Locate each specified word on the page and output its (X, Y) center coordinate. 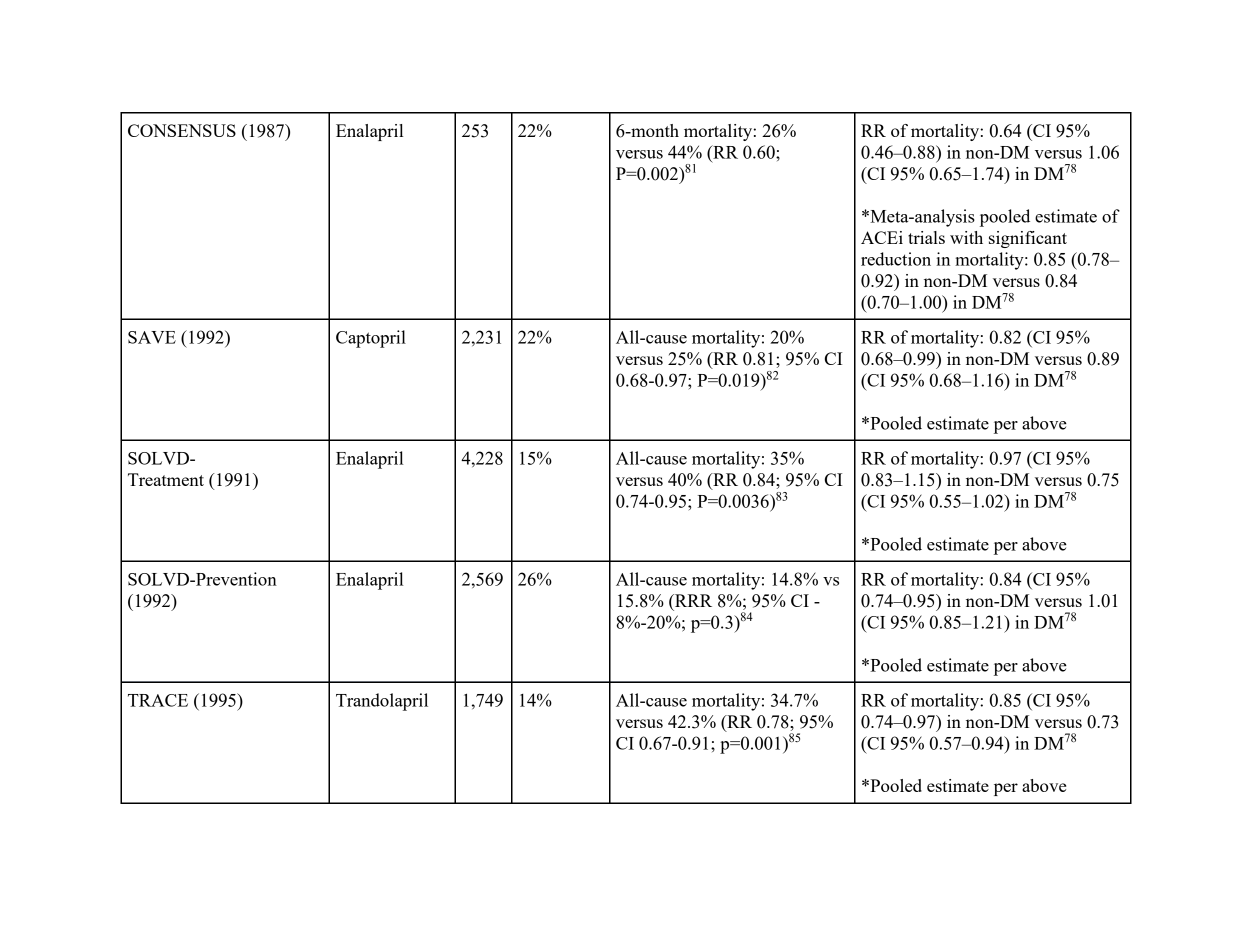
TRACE (158, 700)
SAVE (152, 337)
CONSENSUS (182, 130)
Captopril (371, 339)
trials (926, 237)
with (966, 237)
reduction (896, 259)
